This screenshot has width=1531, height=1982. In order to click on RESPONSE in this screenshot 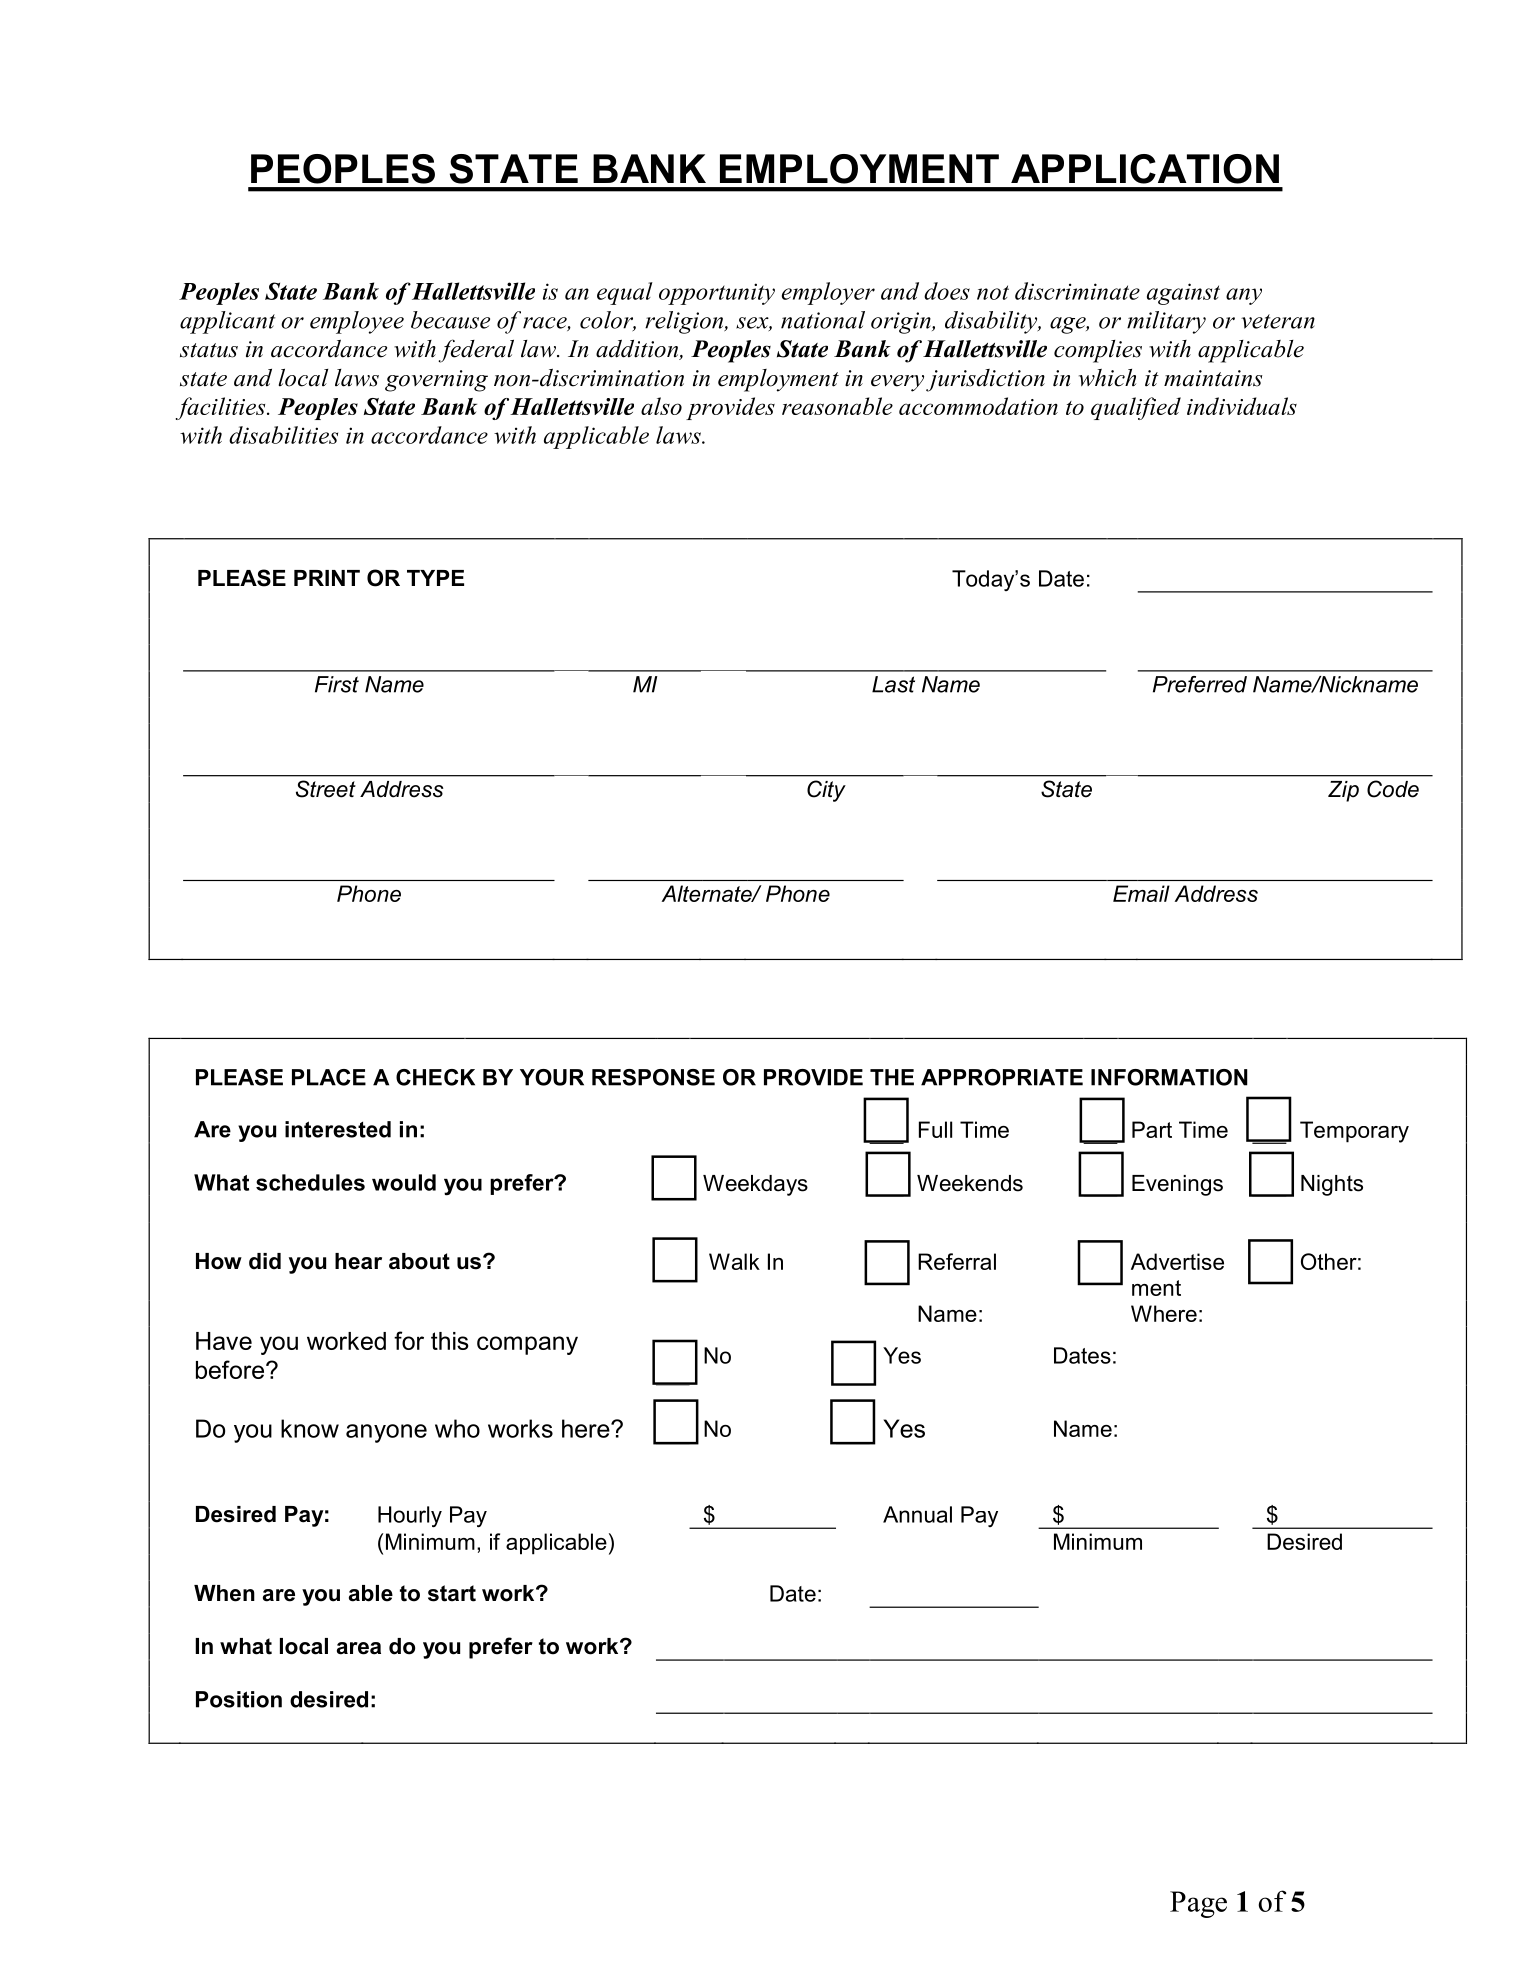, I will do `click(653, 1077)`.
